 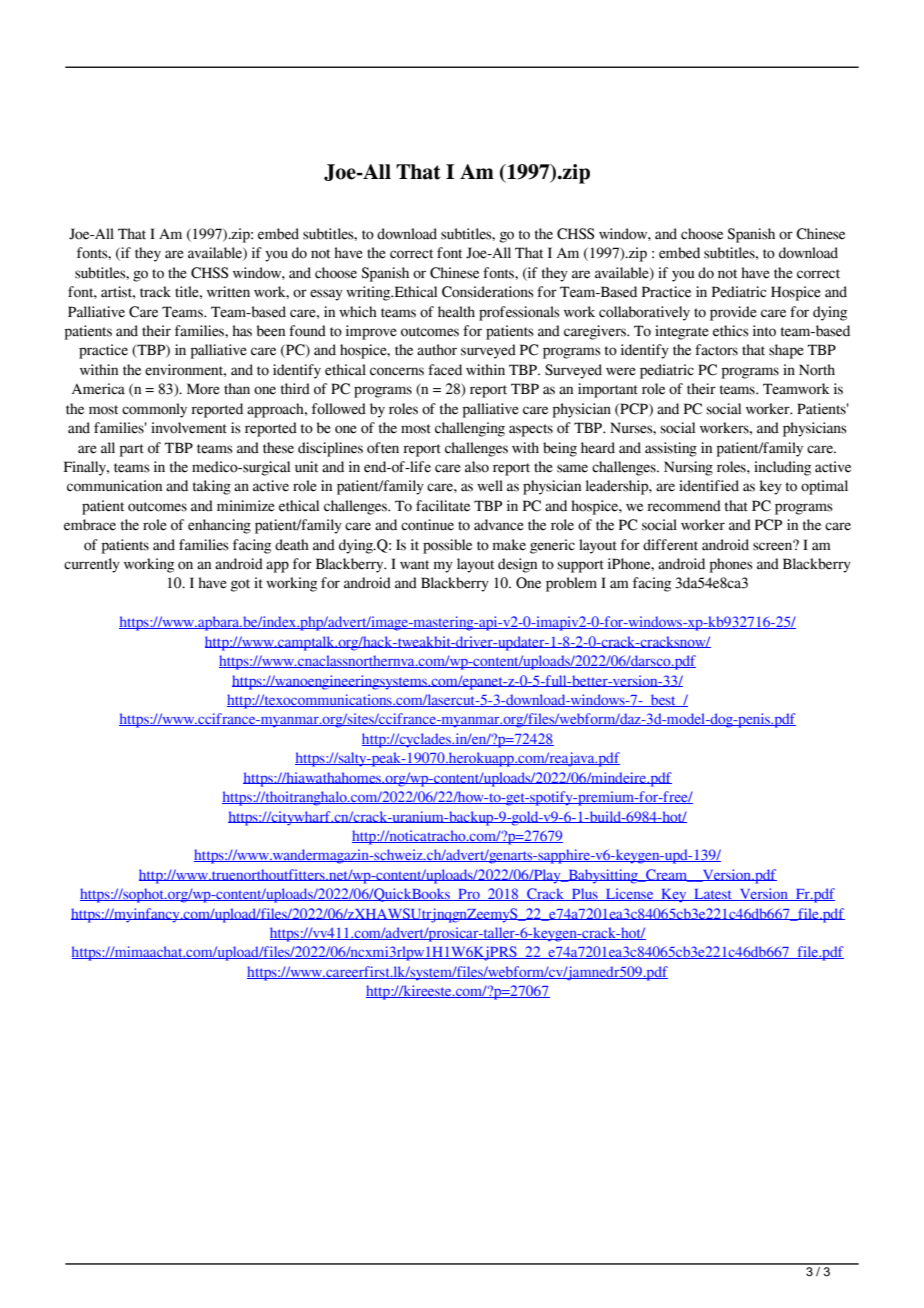 I want to click on got, so click(x=240, y=585).
